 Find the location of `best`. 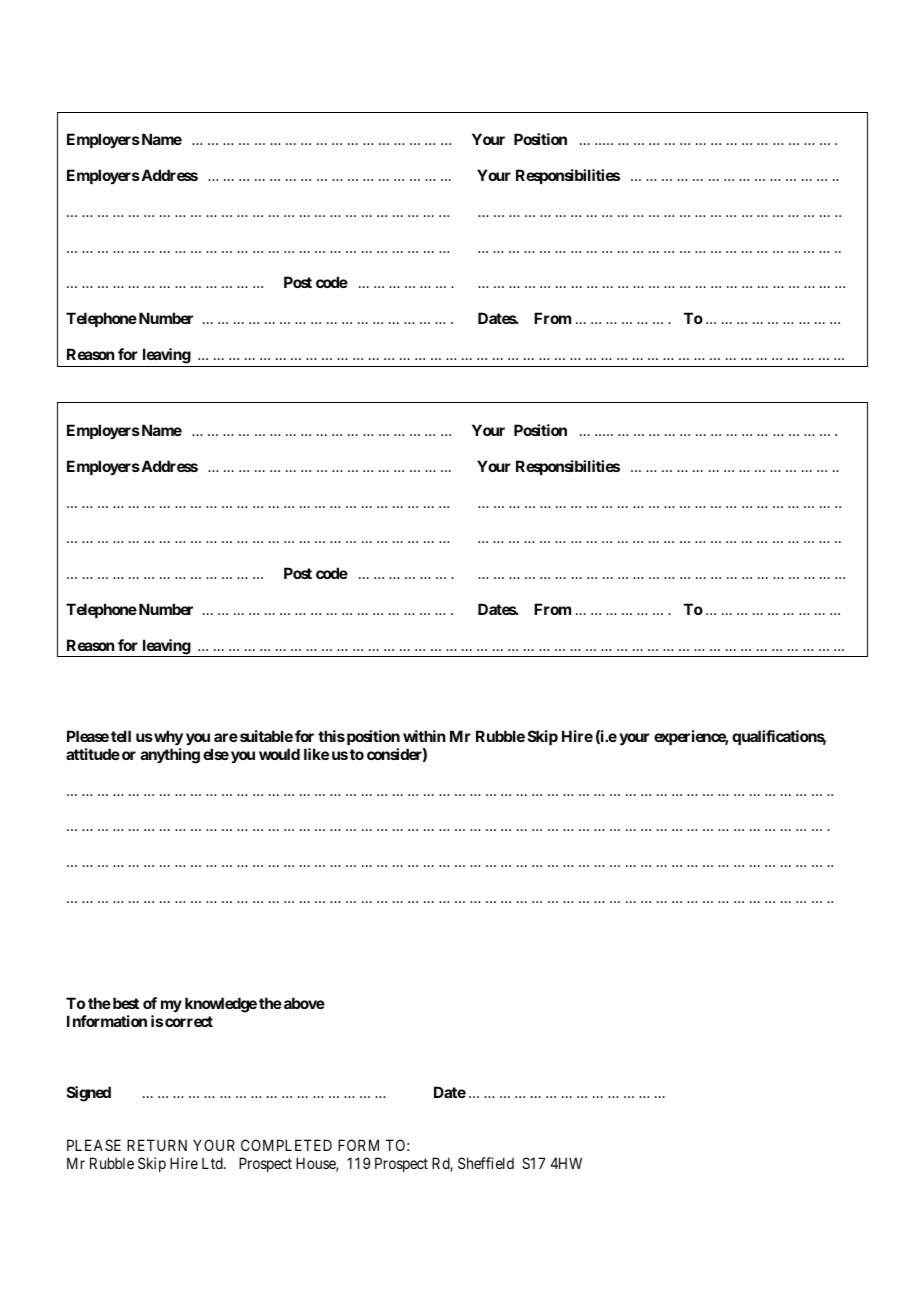

best is located at coordinates (124, 1003).
